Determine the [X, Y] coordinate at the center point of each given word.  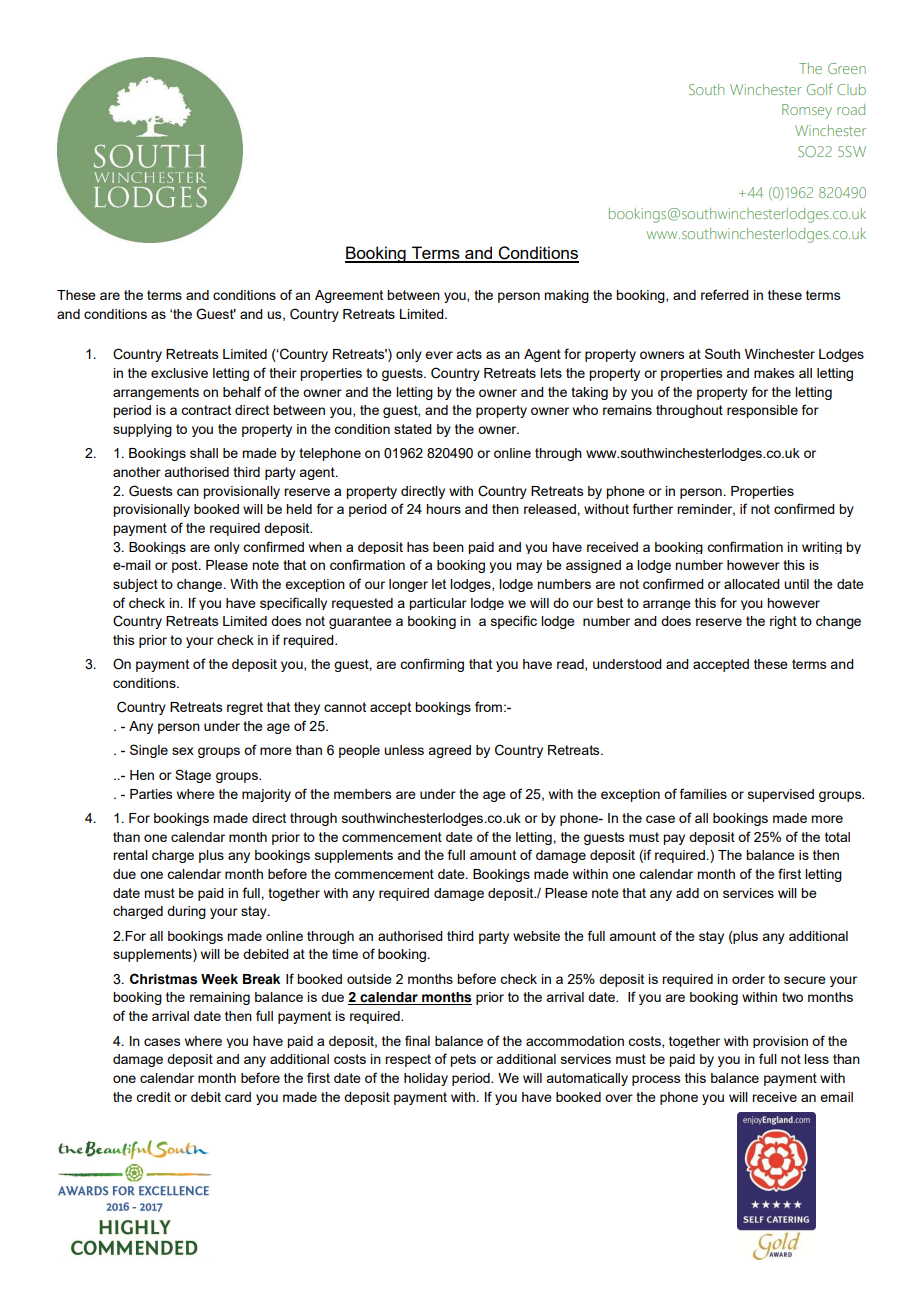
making [566, 296]
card [238, 1097]
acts [469, 354]
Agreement [349, 296]
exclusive [179, 373]
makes [774, 373]
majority [266, 795]
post [186, 566]
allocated [752, 584]
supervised [781, 795]
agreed [449, 751]
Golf [820, 89]
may [529, 567]
